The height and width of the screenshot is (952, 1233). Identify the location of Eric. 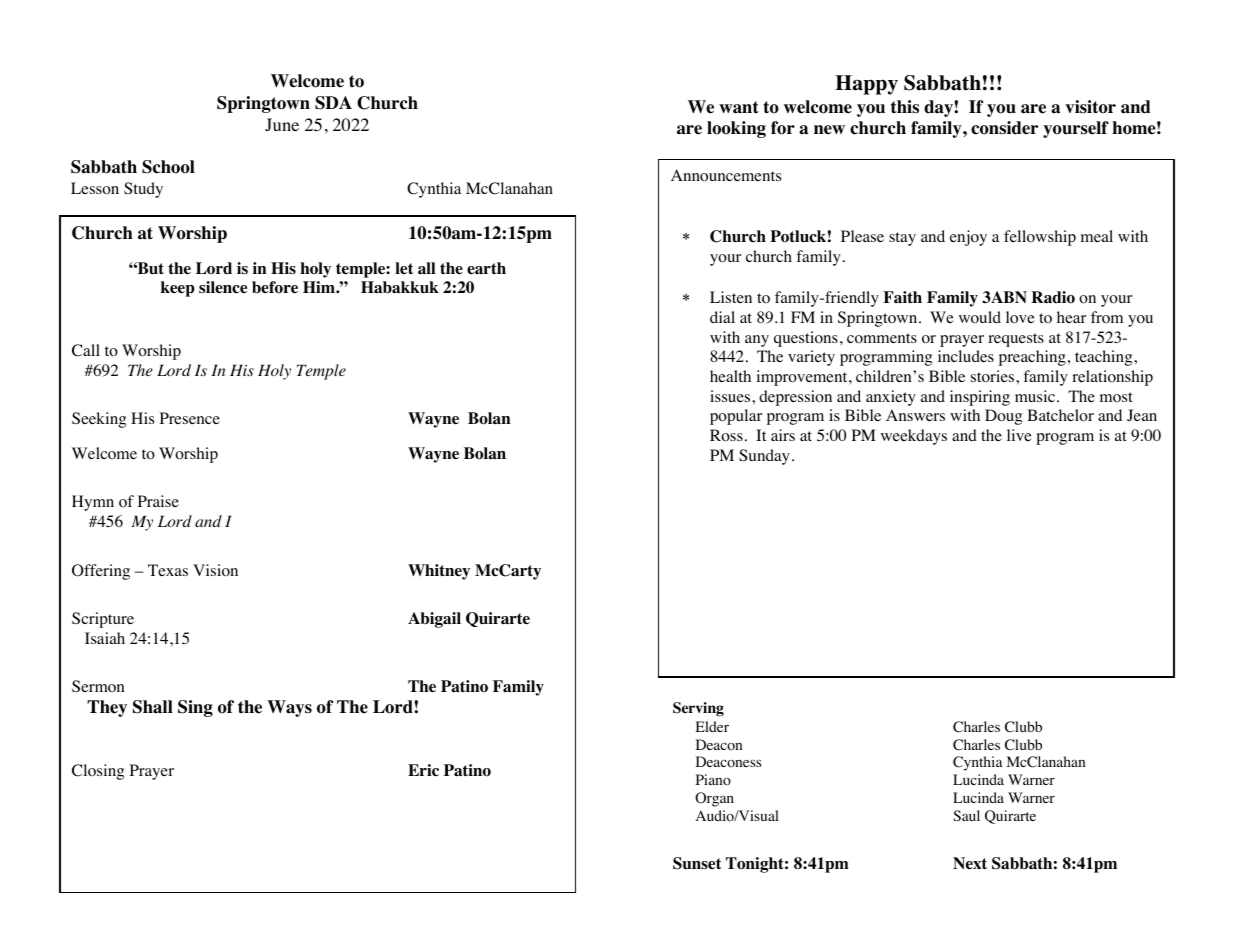
(423, 770).
